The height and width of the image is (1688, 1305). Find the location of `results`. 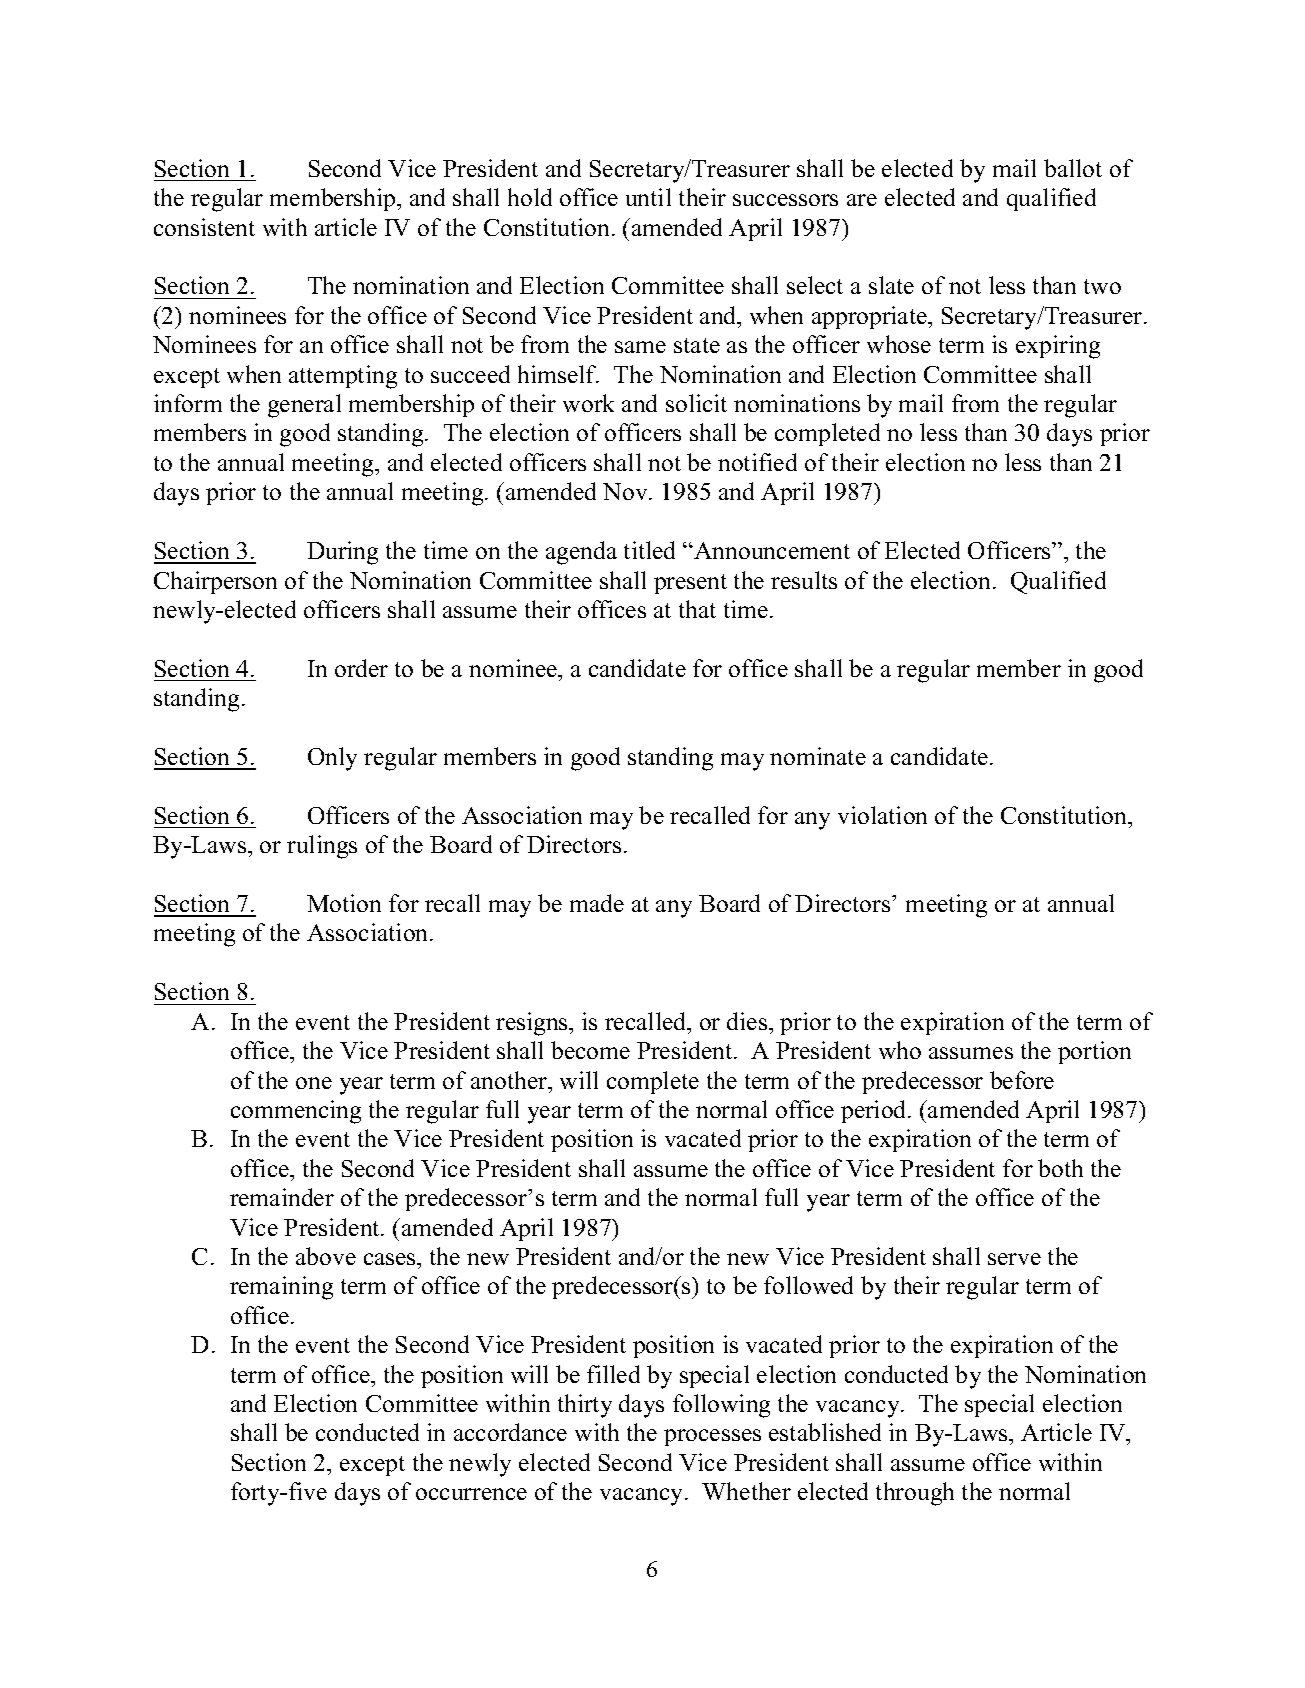

results is located at coordinates (804, 580).
